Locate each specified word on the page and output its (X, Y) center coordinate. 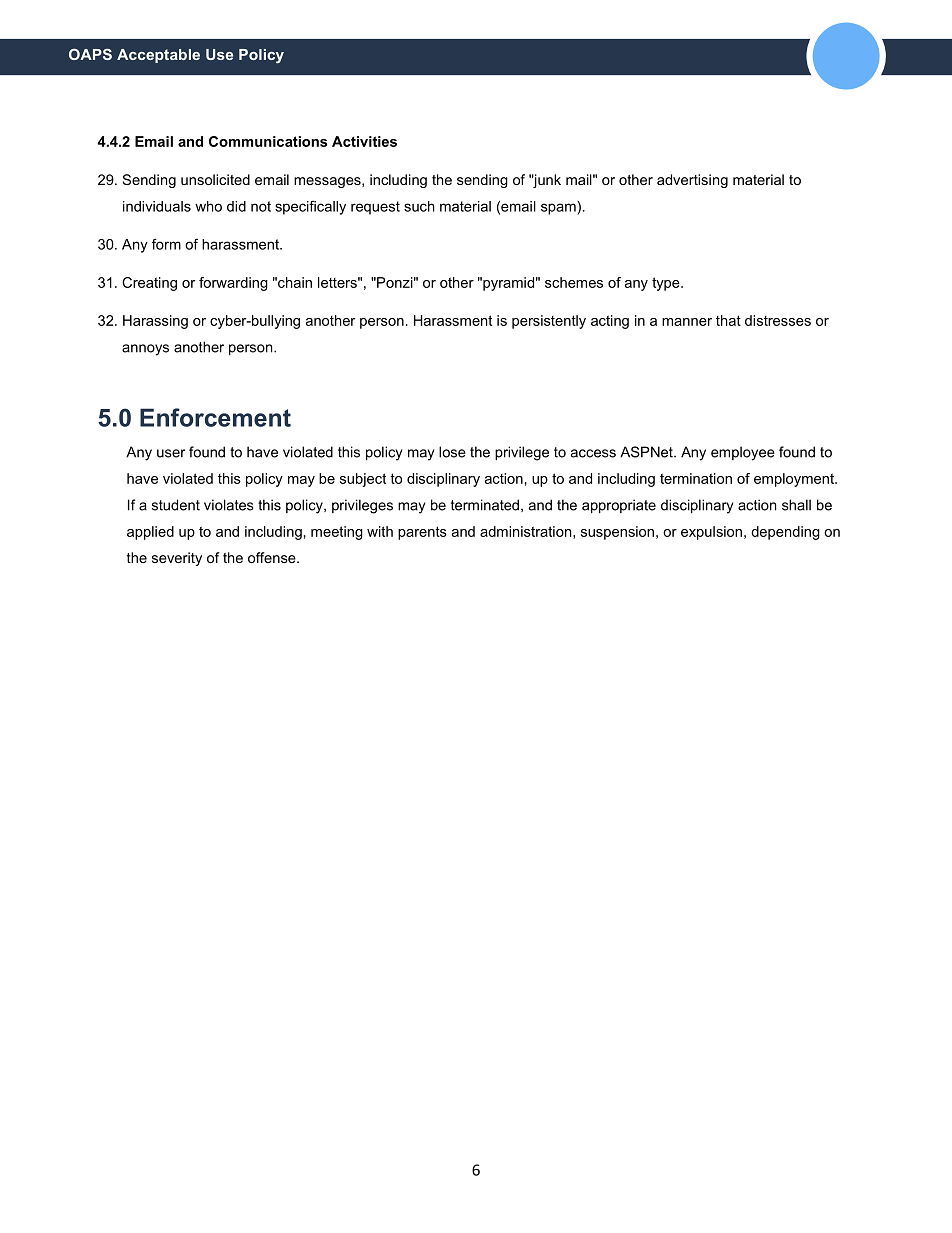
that (728, 320)
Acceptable (158, 56)
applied (150, 533)
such (419, 206)
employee (743, 453)
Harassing (155, 322)
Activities (364, 141)
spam (559, 208)
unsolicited (215, 179)
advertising (692, 181)
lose (452, 452)
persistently (549, 322)
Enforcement (215, 417)
